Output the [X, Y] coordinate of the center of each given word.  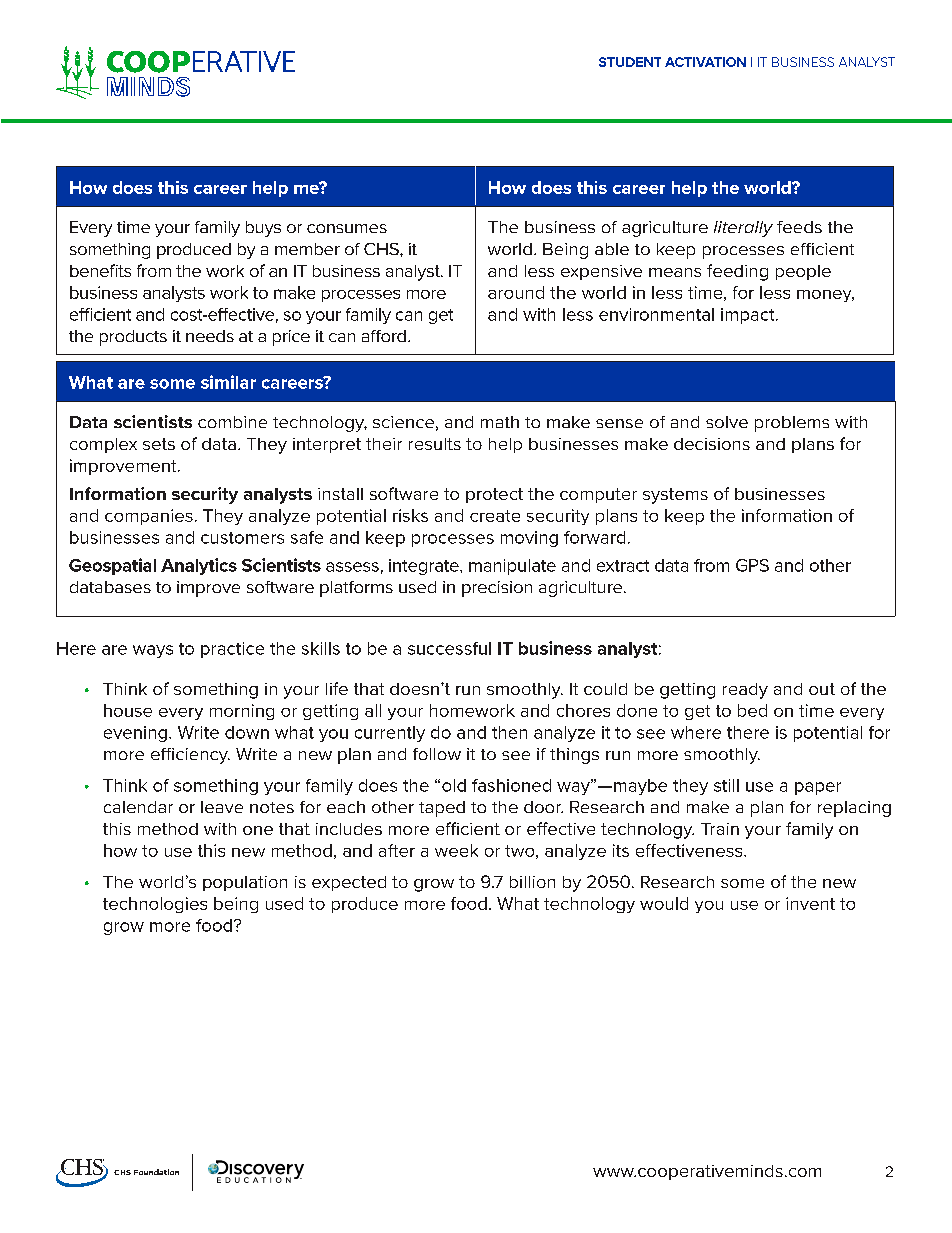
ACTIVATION [705, 62]
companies [149, 517]
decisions [712, 444]
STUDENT [630, 62]
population [245, 883]
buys [263, 229]
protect [494, 495]
